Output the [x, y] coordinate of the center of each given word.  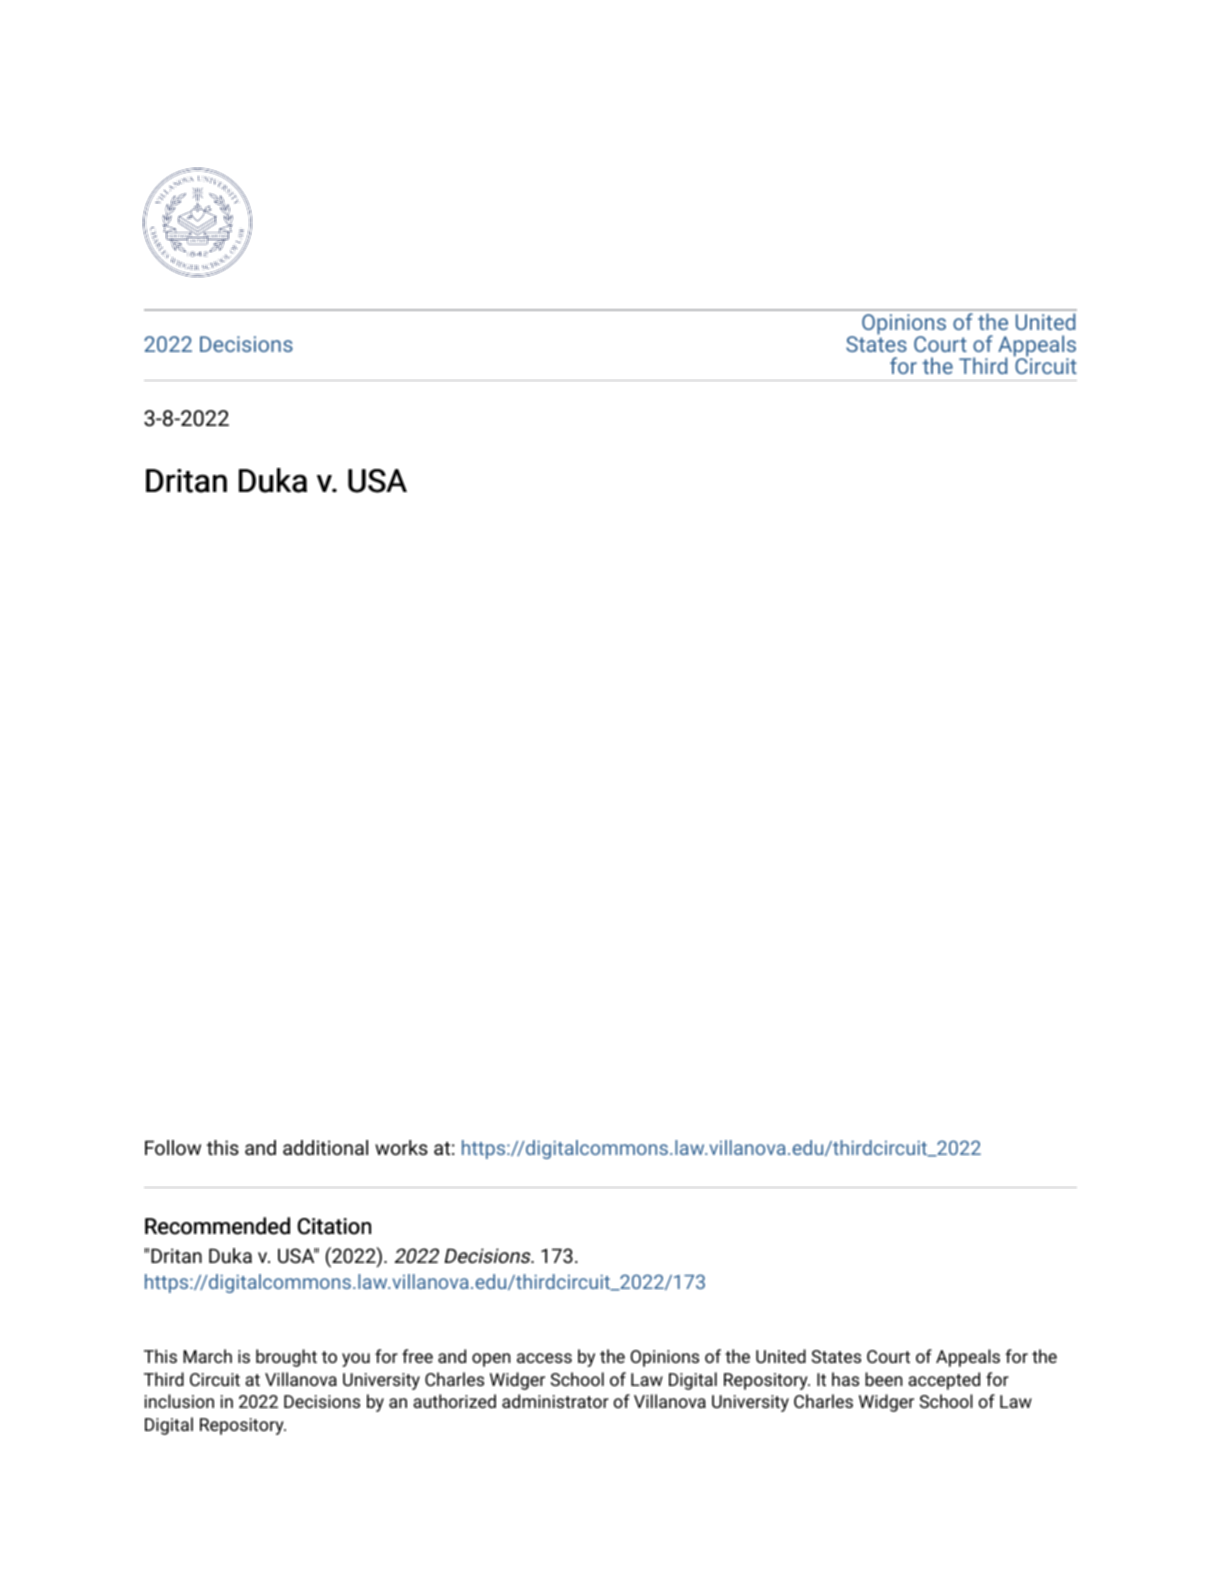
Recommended [217, 1226]
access [544, 1358]
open [491, 1360]
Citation [334, 1226]
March [207, 1356]
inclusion [179, 1401]
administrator [555, 1401]
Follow [173, 1147]
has [845, 1379]
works [401, 1147]
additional [325, 1147]
